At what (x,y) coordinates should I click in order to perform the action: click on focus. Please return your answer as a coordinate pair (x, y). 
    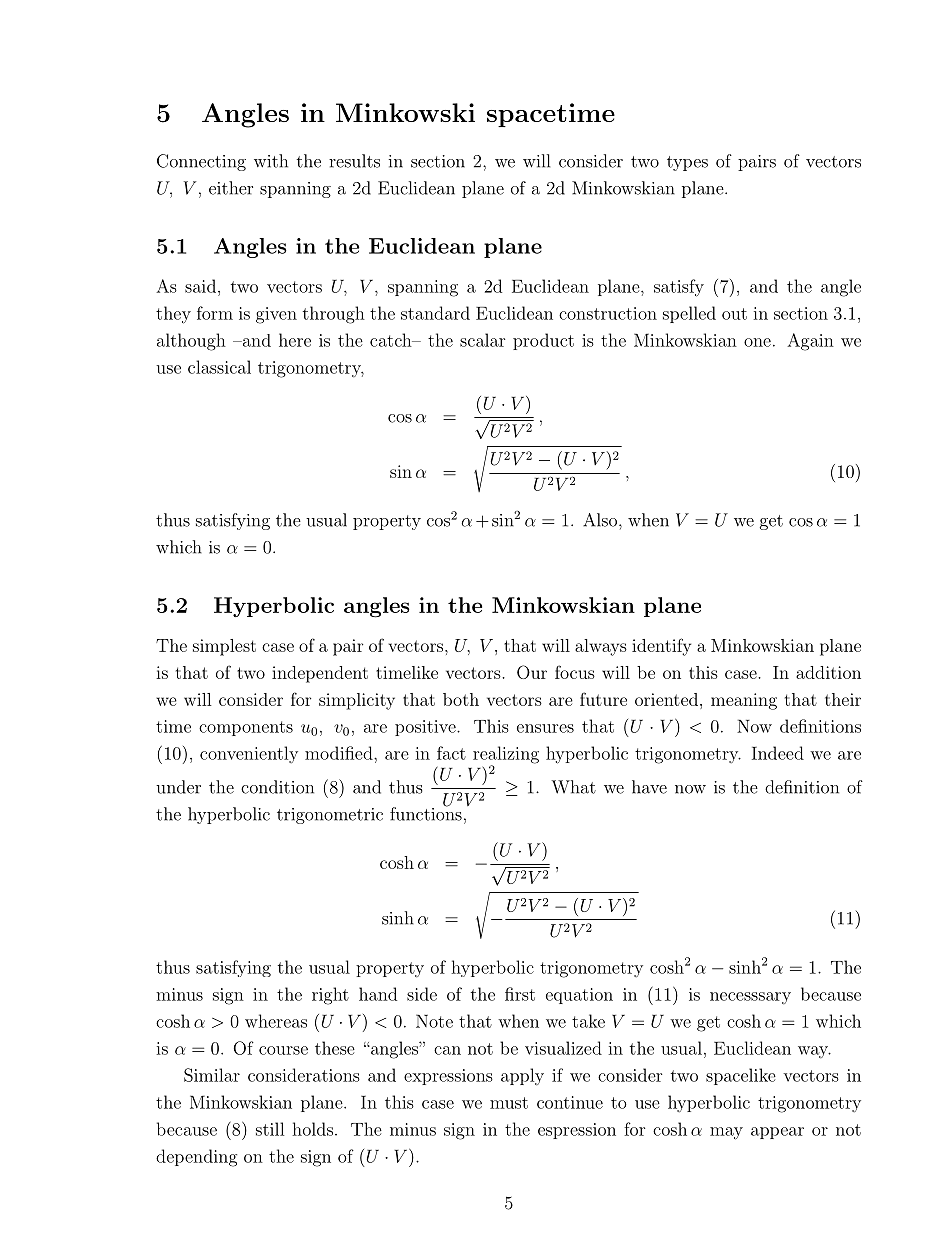
    Looking at the image, I should click on (575, 672).
